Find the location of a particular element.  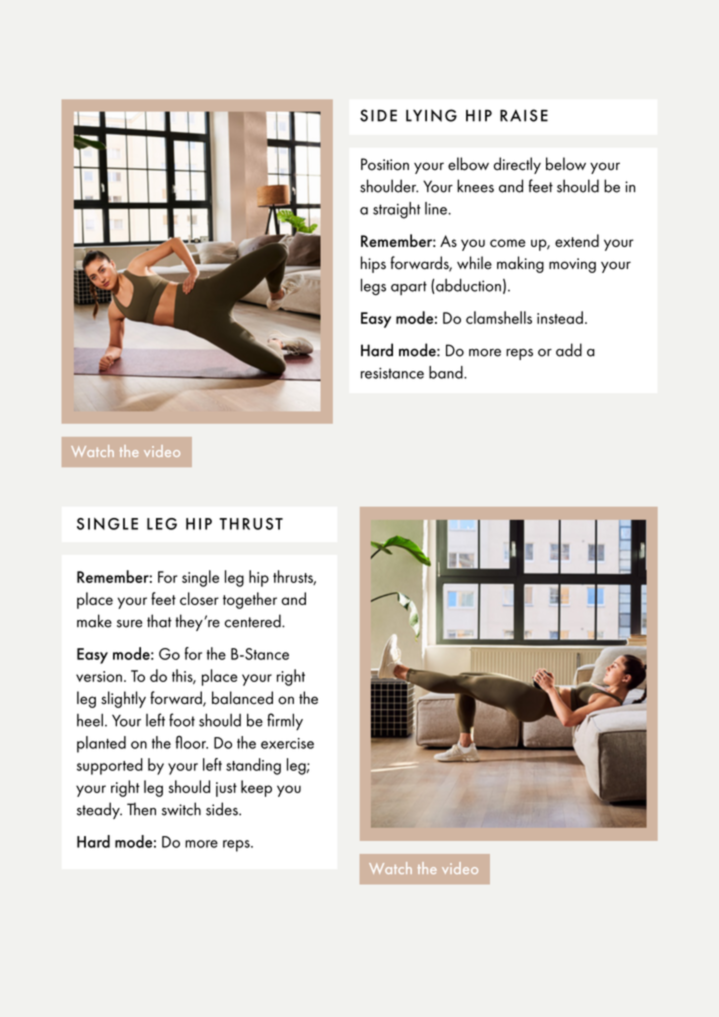

band is located at coordinates (447, 372).
